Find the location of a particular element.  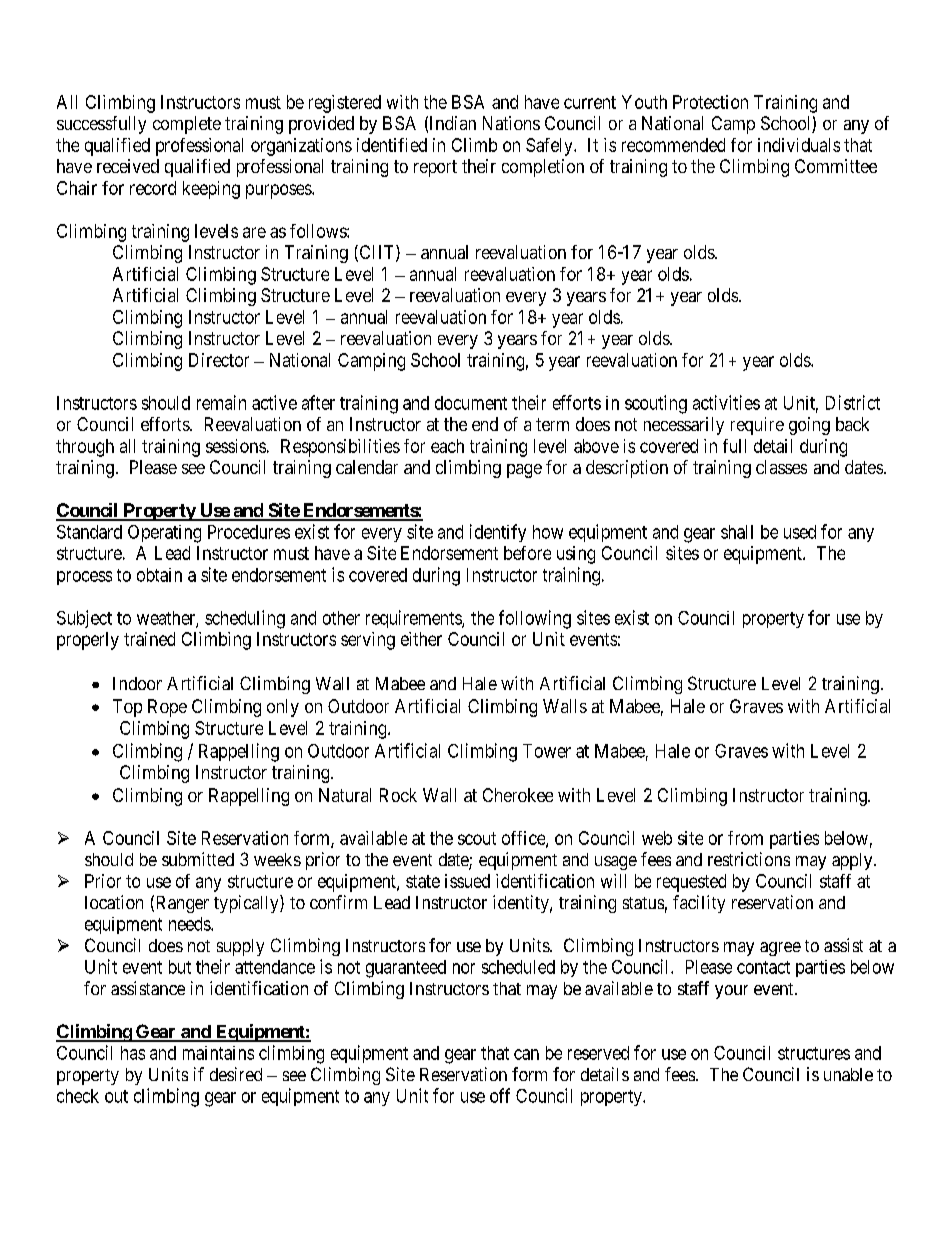

classes is located at coordinates (781, 467).
